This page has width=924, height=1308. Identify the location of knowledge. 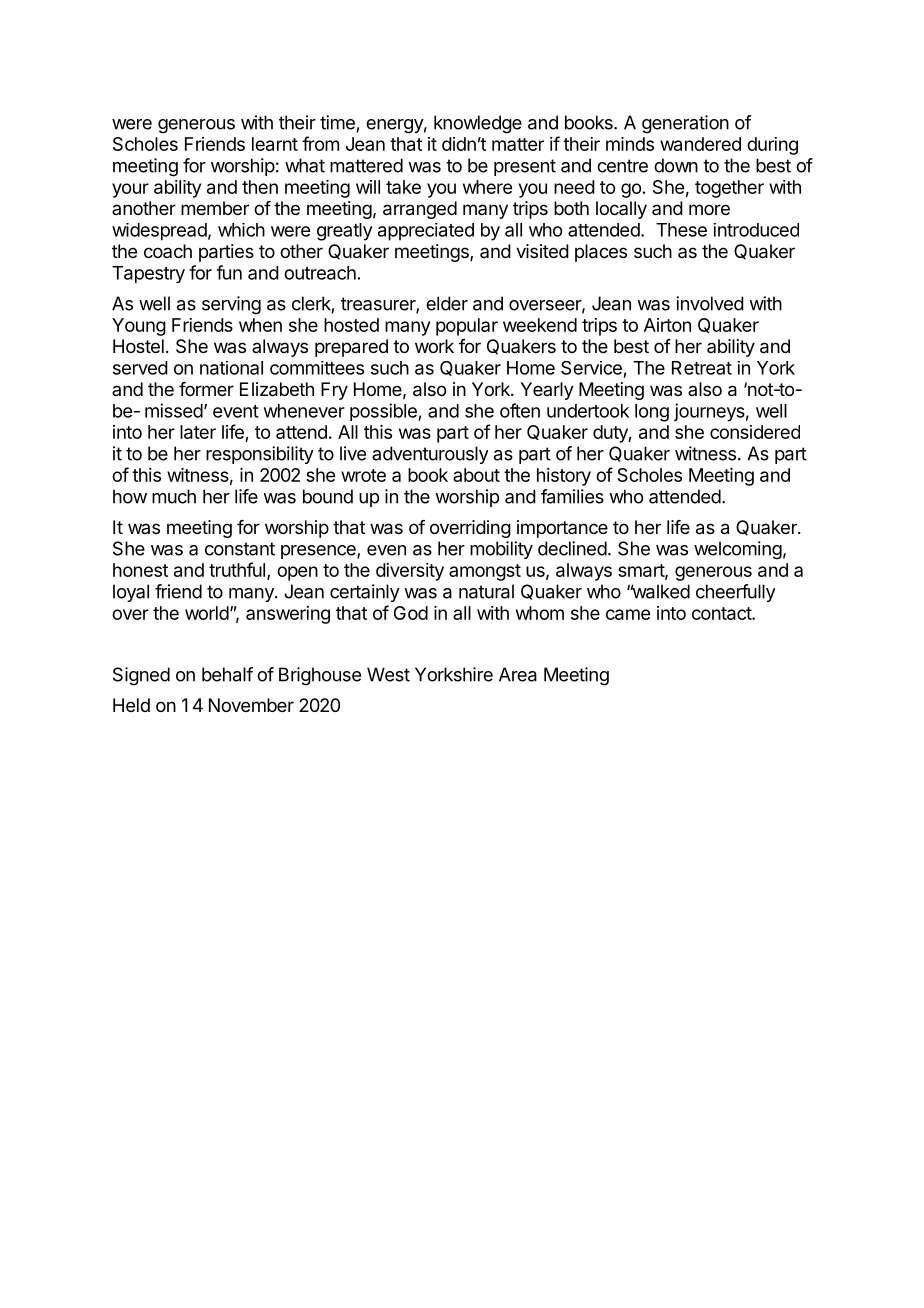
(478, 124).
